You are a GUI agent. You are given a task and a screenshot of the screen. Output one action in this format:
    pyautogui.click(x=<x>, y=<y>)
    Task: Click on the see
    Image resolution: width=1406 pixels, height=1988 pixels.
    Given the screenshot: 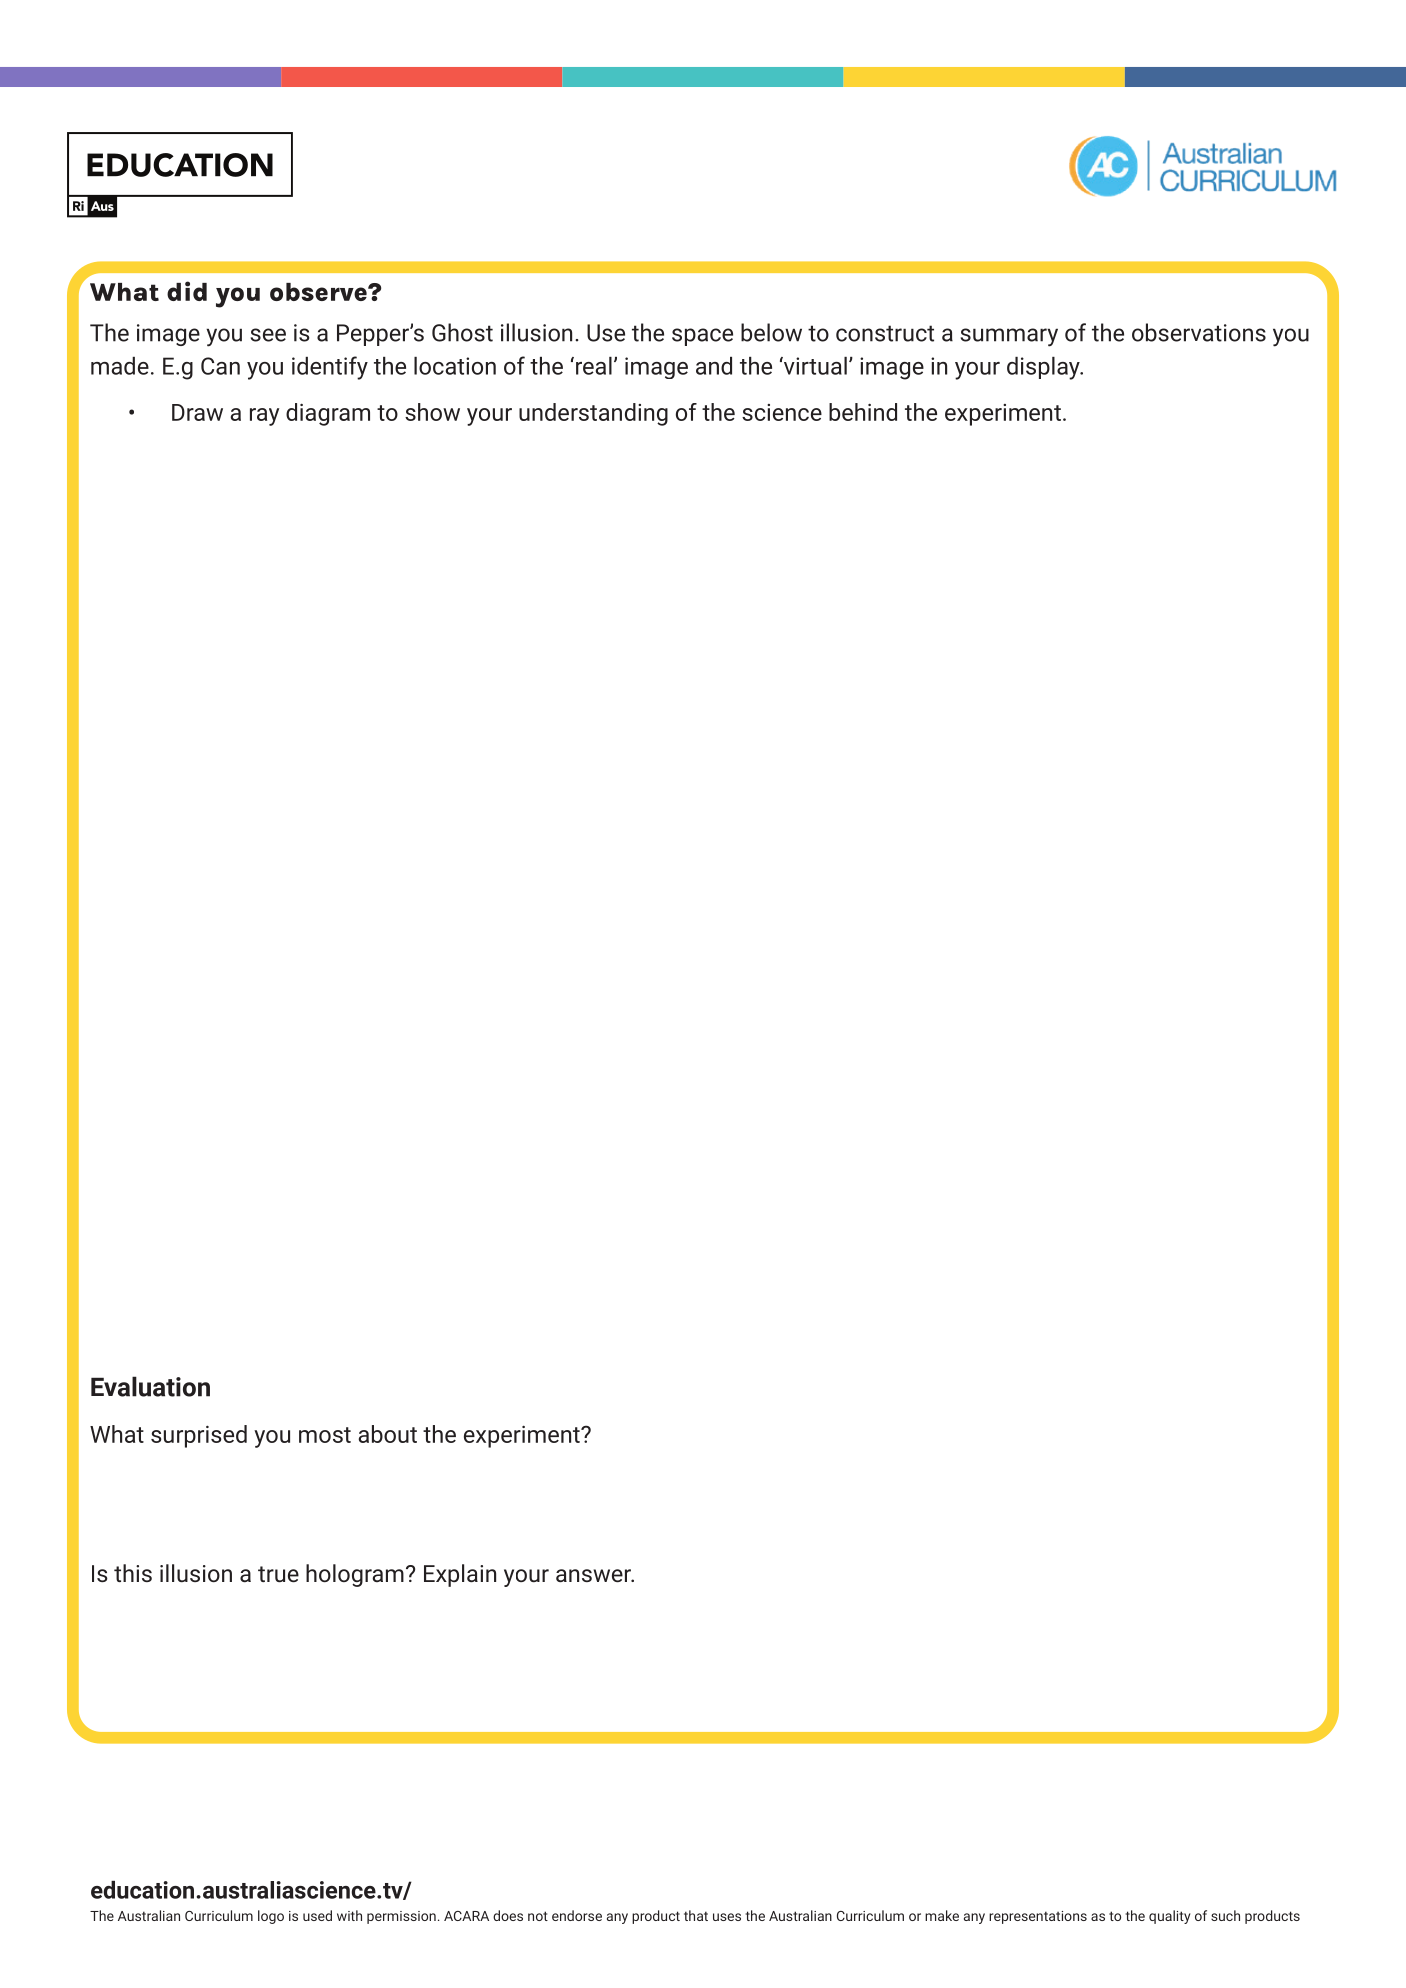 What is the action you would take?
    pyautogui.click(x=268, y=335)
